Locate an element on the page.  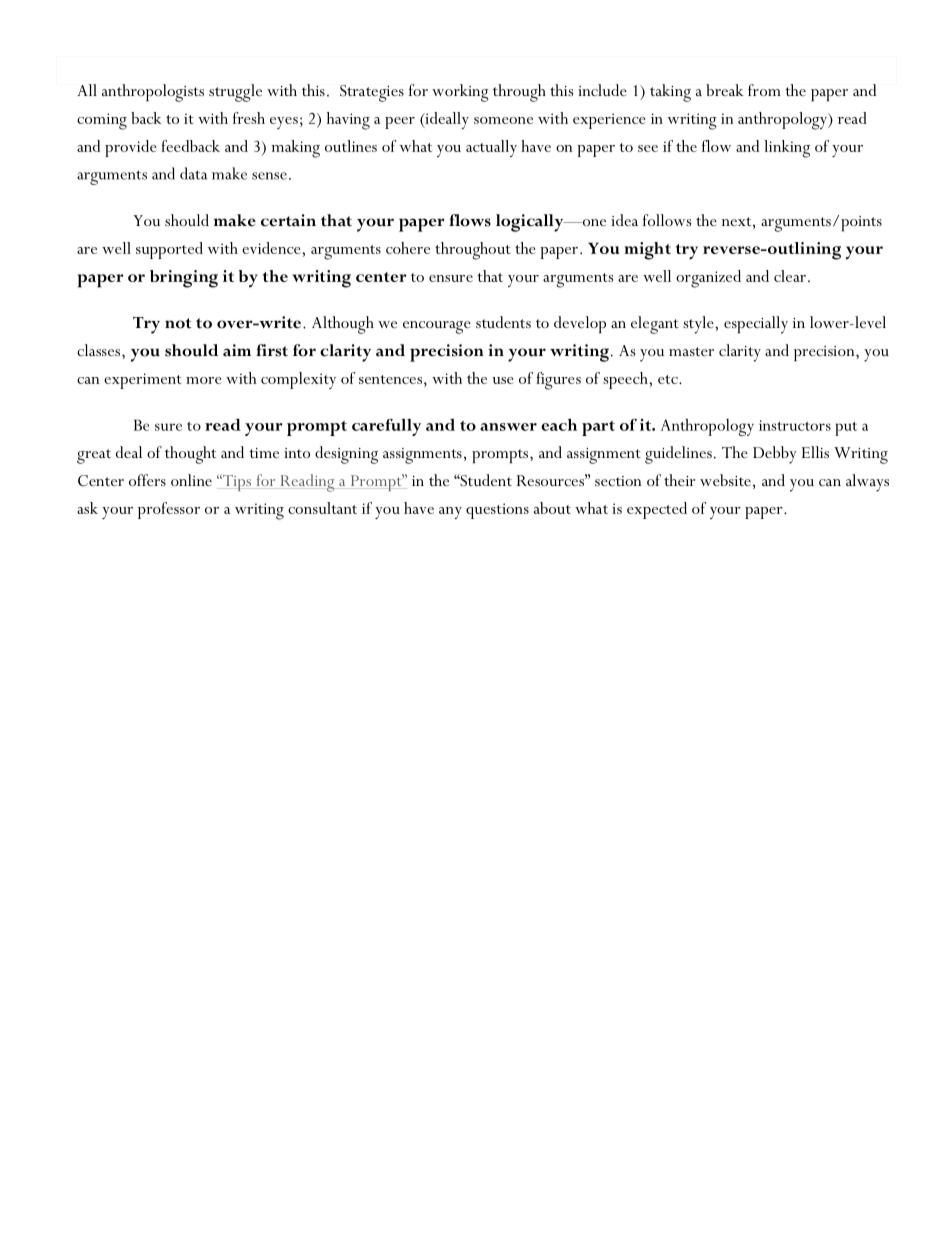
data is located at coordinates (194, 173).
